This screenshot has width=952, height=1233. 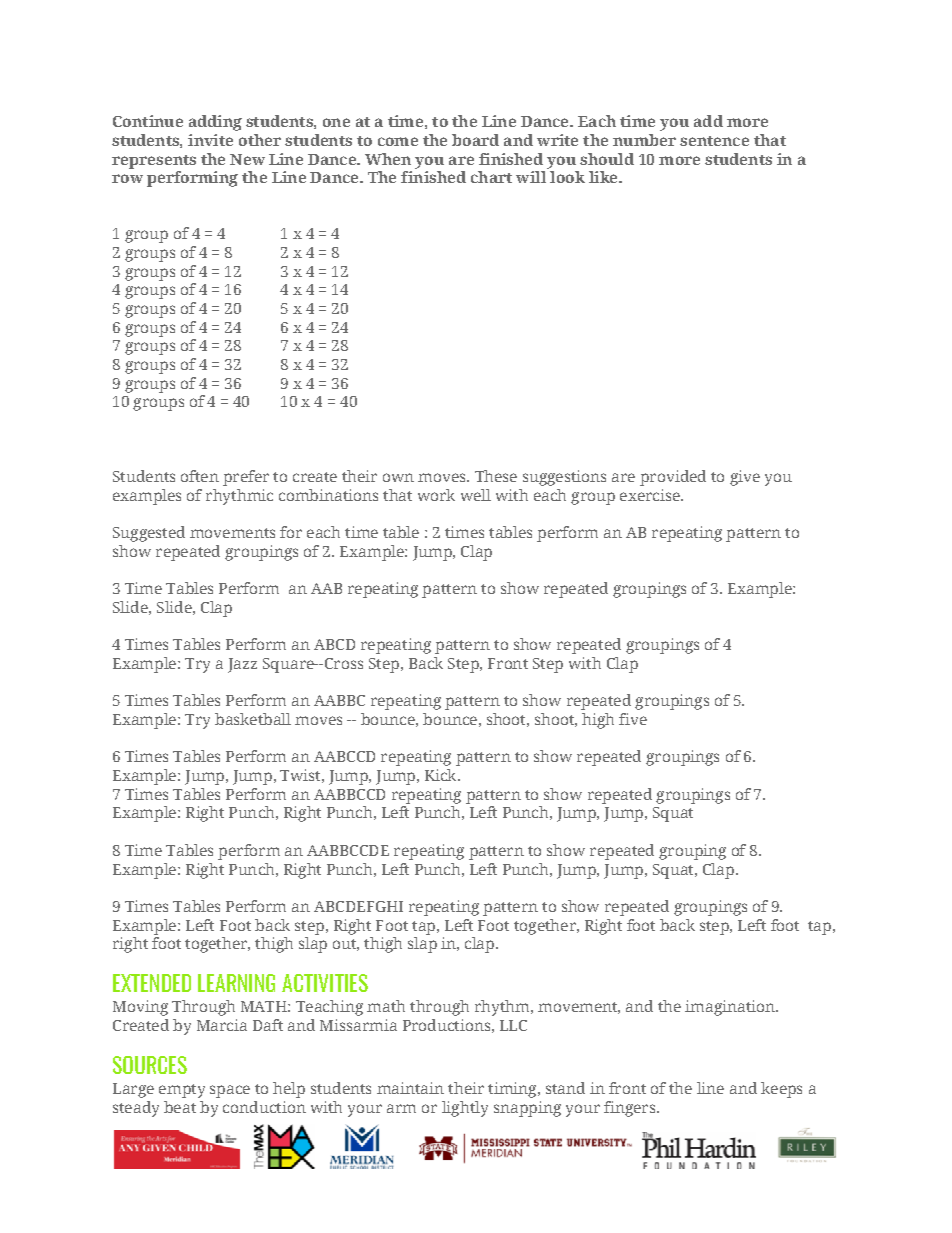 I want to click on Kick, so click(x=442, y=775).
